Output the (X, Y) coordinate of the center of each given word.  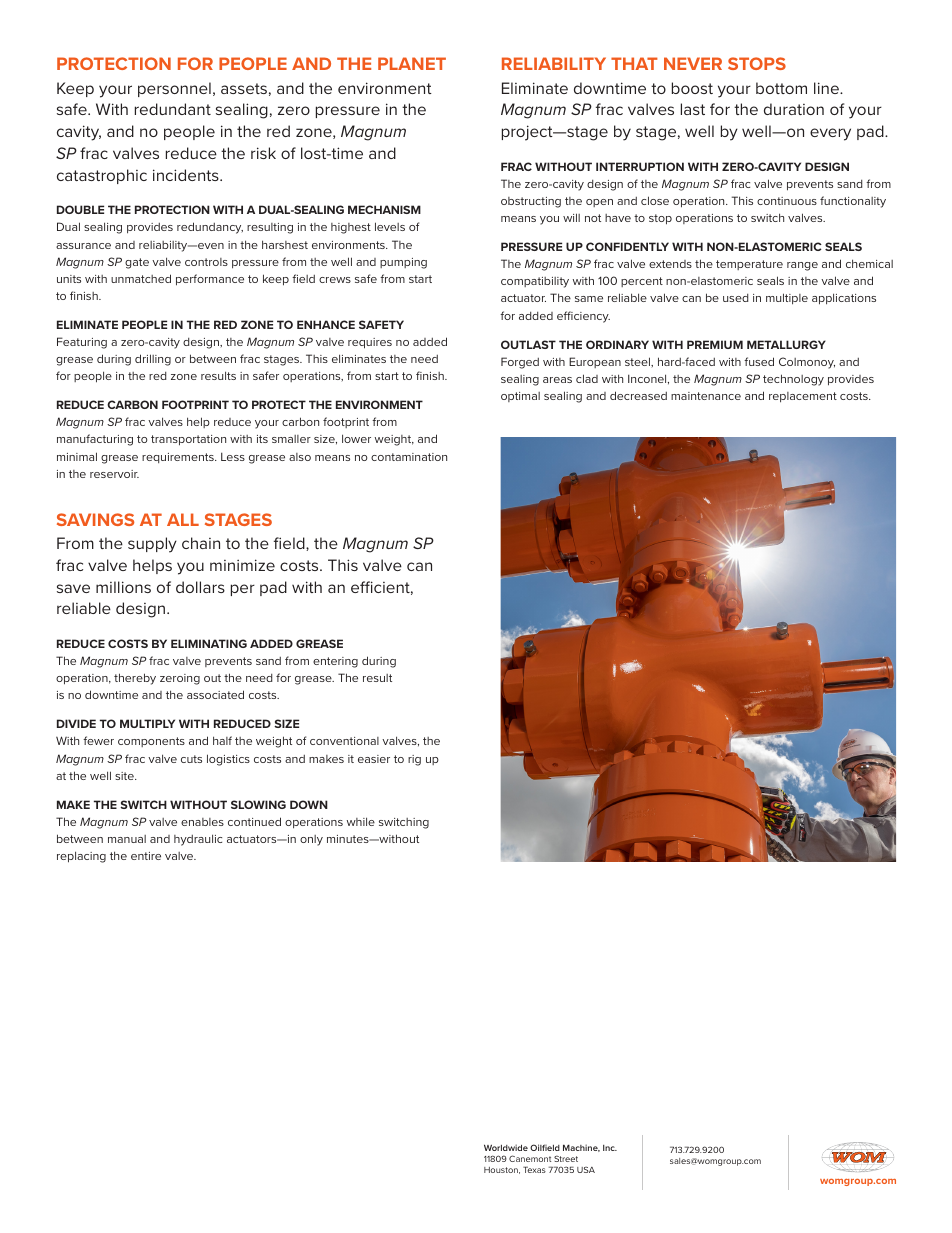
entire (146, 856)
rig (414, 760)
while (361, 821)
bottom (781, 88)
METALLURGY (786, 344)
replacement (803, 397)
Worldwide (506, 1147)
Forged (520, 363)
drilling (153, 360)
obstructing (531, 202)
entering (335, 662)
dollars (200, 587)
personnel (174, 89)
